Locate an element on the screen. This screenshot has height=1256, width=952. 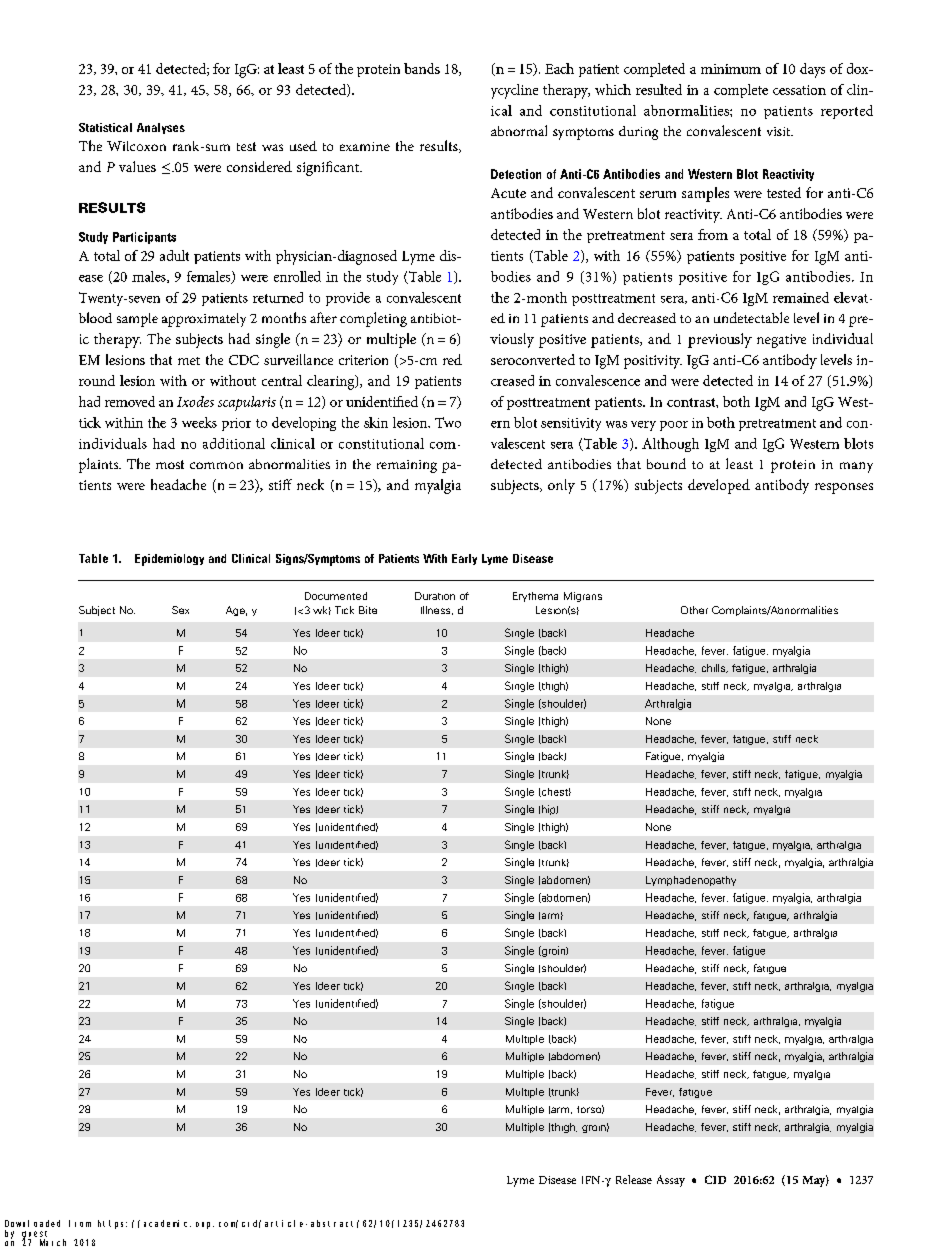
Two is located at coordinates (448, 422).
